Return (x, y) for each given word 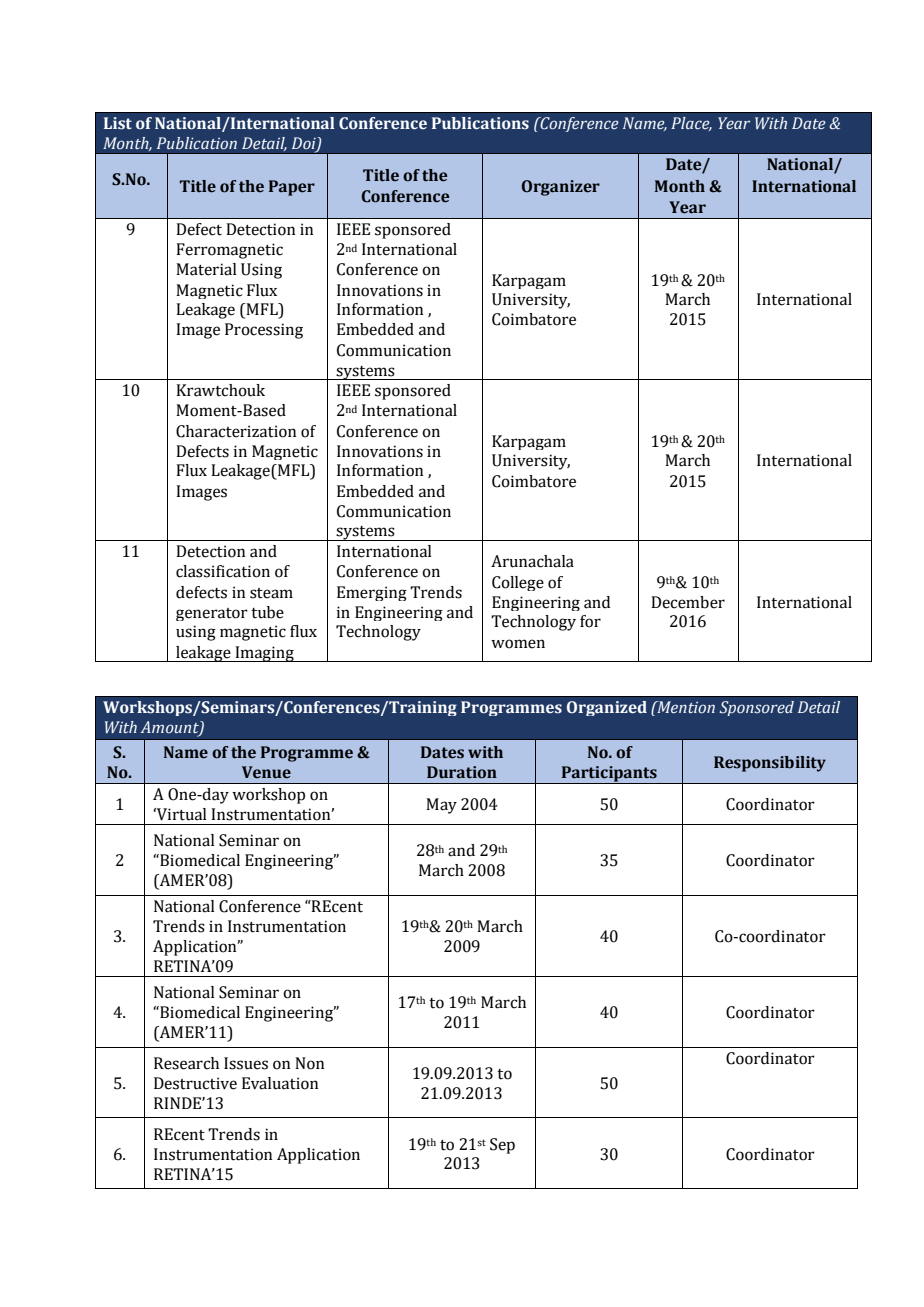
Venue (266, 772)
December (688, 602)
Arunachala (532, 561)
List (118, 123)
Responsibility (770, 764)
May (441, 806)
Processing (264, 331)
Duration (462, 772)
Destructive (195, 1083)
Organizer (561, 188)
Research (186, 1063)
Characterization (236, 431)
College (518, 583)
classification (223, 571)
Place (691, 124)
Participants (609, 775)
